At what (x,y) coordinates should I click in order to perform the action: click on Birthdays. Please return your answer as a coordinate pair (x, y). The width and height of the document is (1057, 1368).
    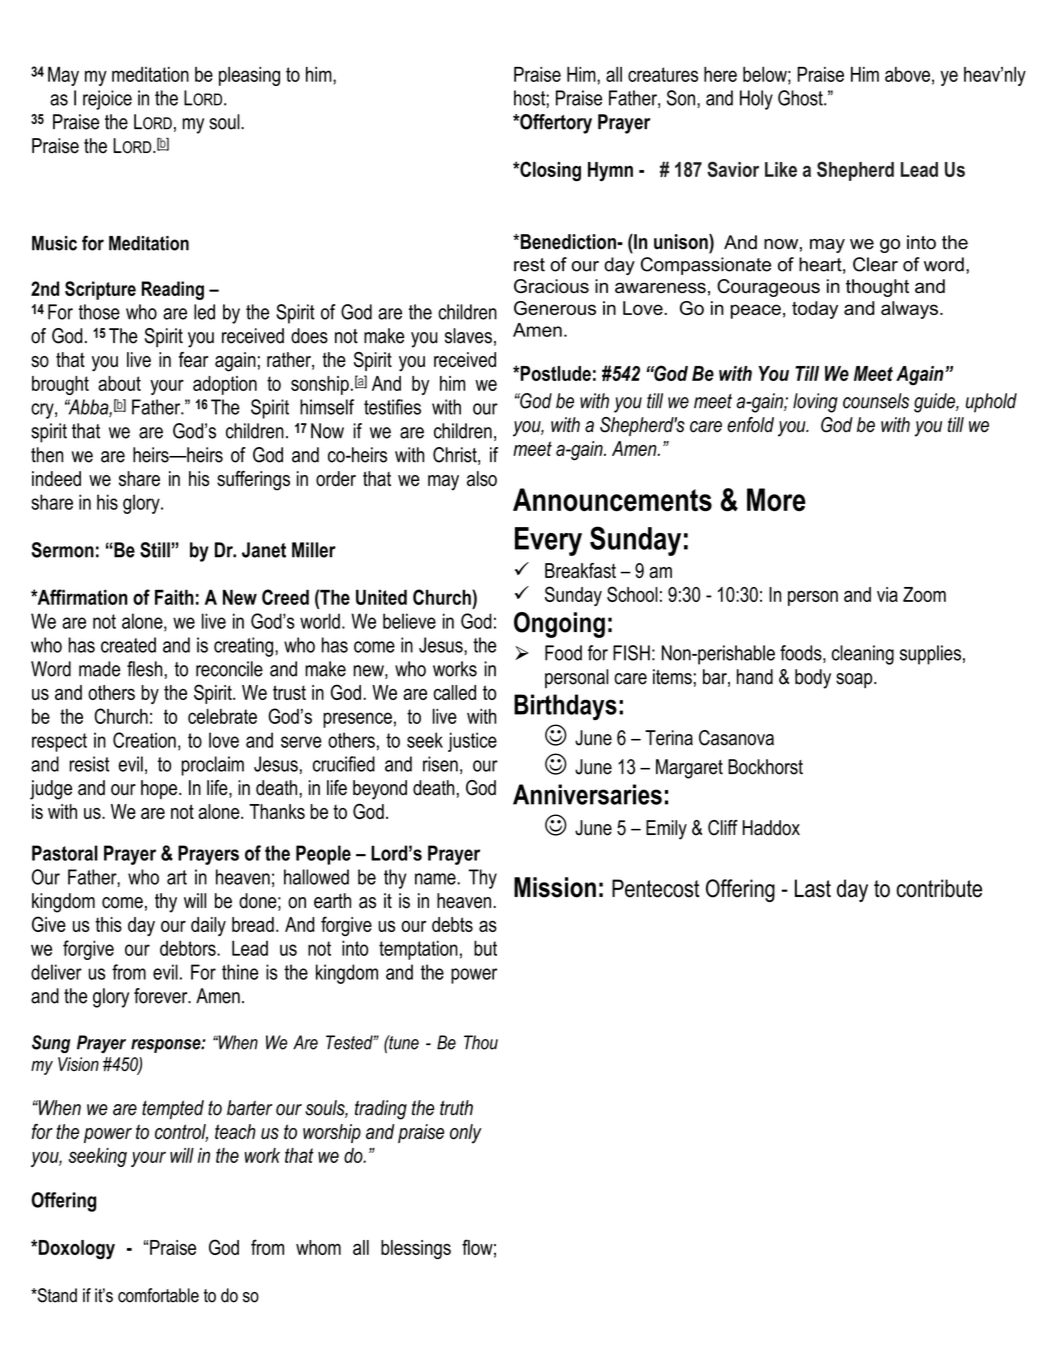
    Looking at the image, I should click on (565, 707).
